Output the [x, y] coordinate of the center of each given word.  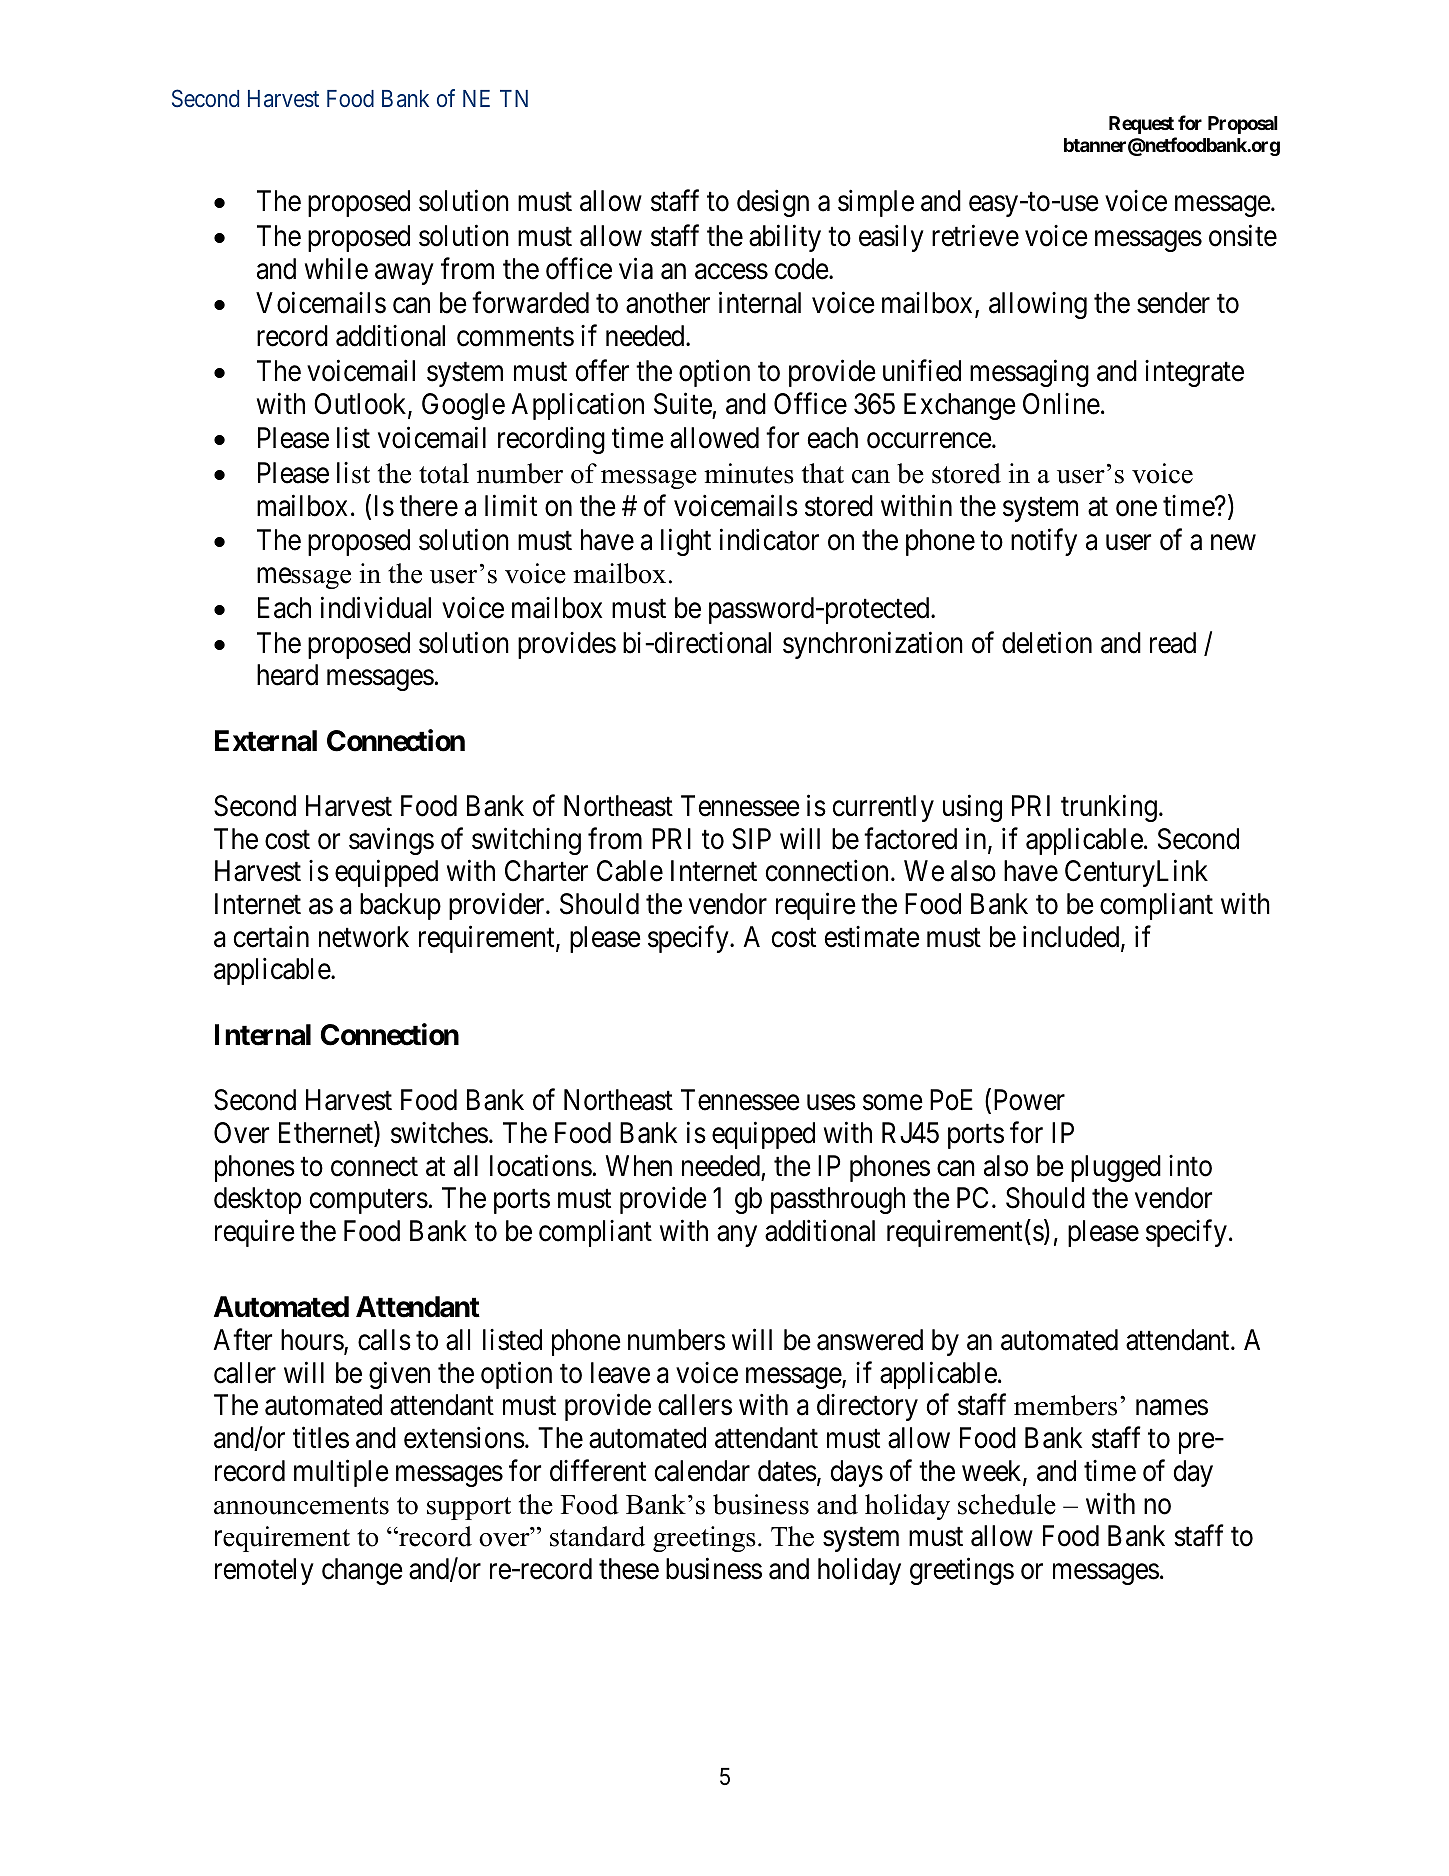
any [737, 1236]
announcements [301, 1506]
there [429, 506]
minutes [749, 473]
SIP [751, 839]
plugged [1116, 1168]
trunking [1109, 808]
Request [1141, 125]
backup [400, 906]
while [336, 268]
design [773, 203]
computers [369, 1202]
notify [1044, 542]
